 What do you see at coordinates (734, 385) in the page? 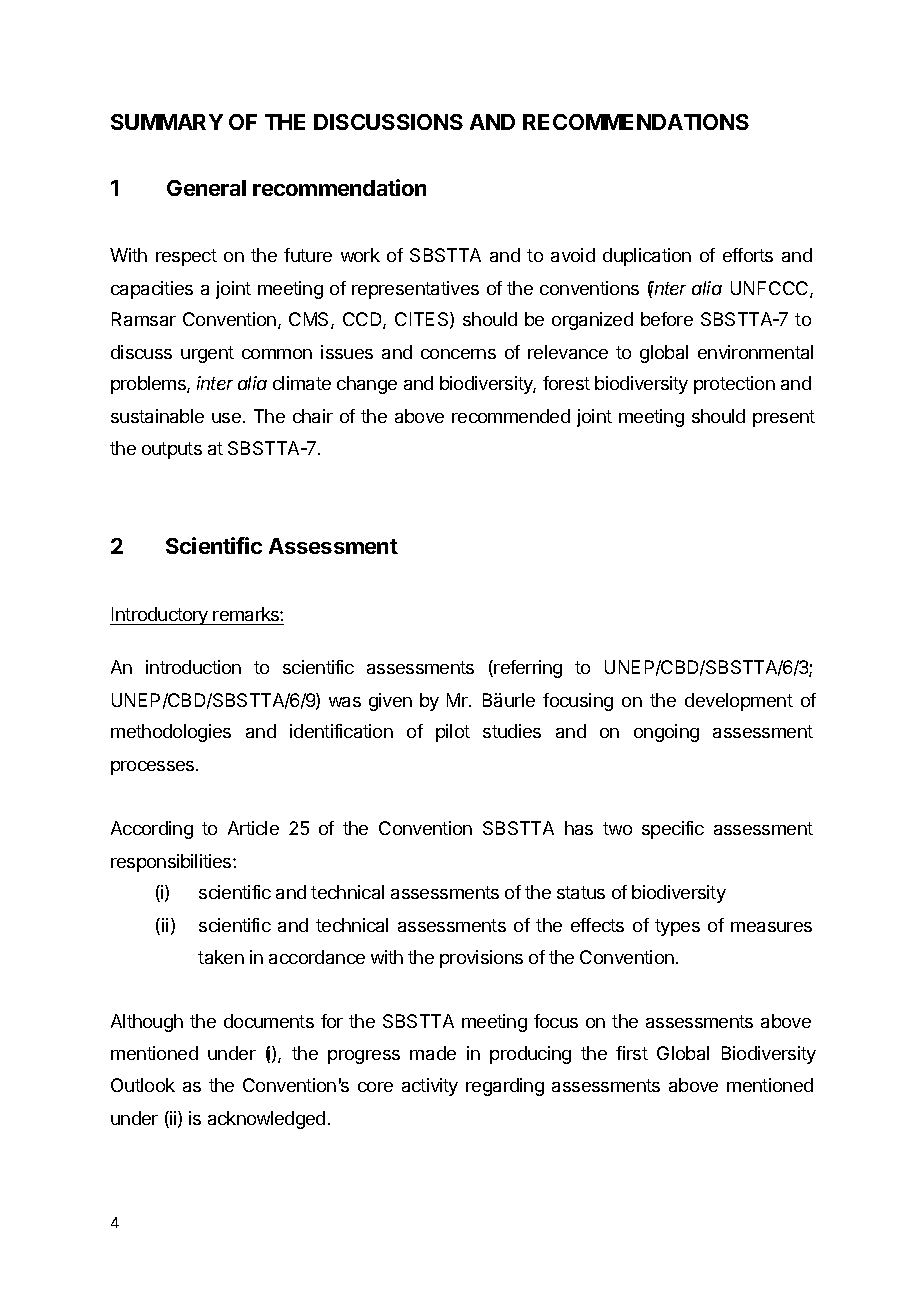
I see `protection` at bounding box center [734, 385].
